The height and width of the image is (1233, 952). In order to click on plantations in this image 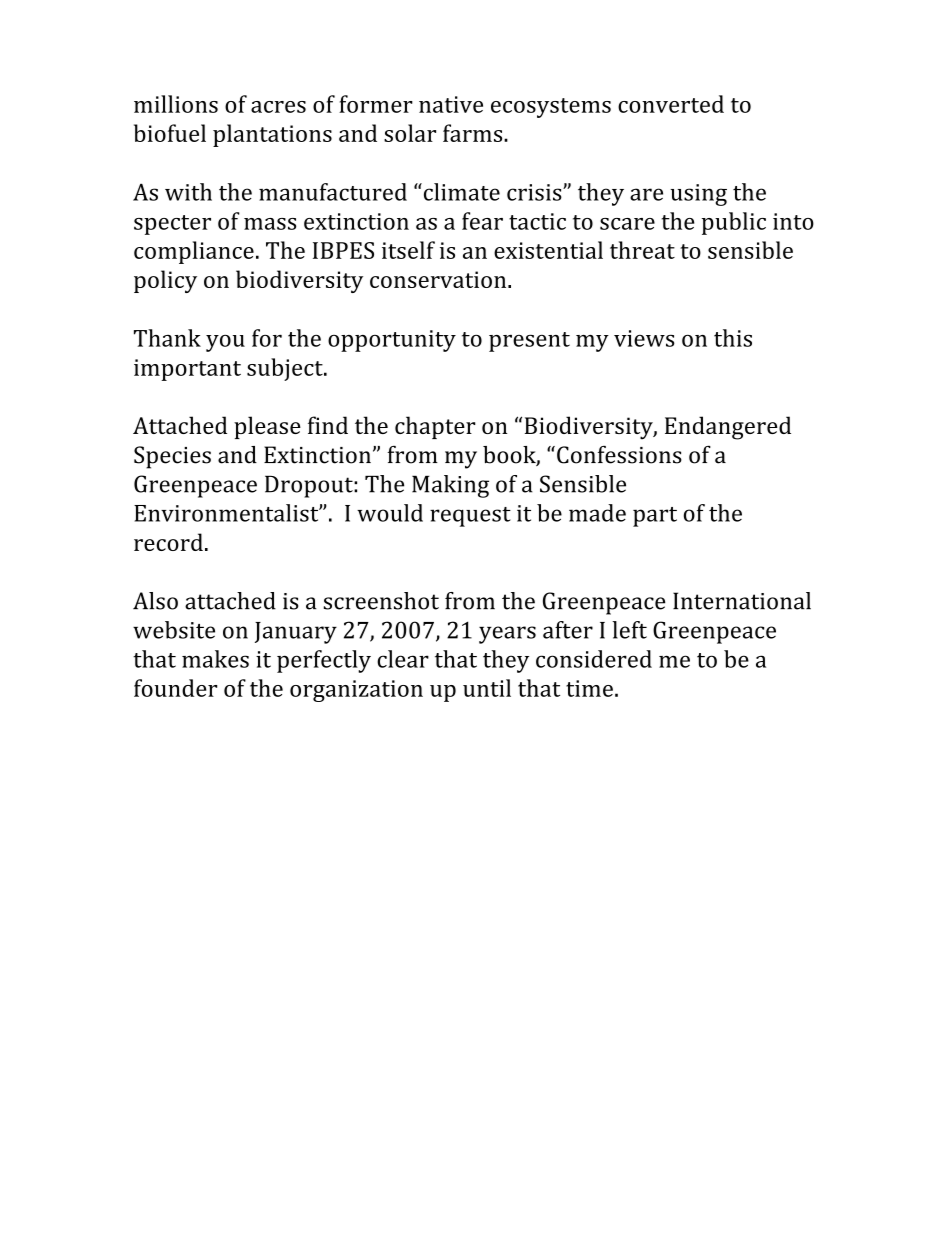, I will do `click(272, 135)`.
